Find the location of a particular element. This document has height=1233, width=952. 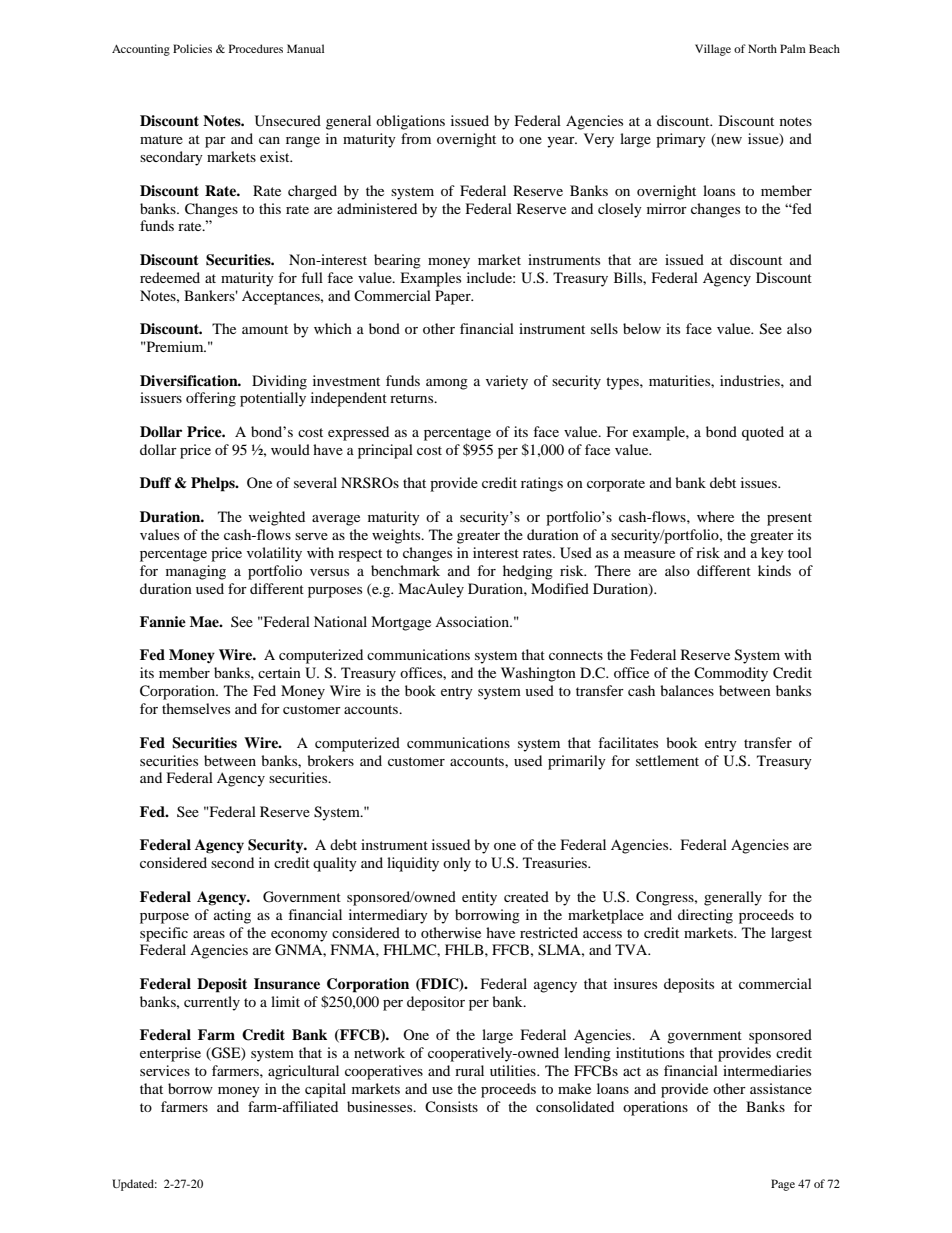

managing is located at coordinates (196, 572).
